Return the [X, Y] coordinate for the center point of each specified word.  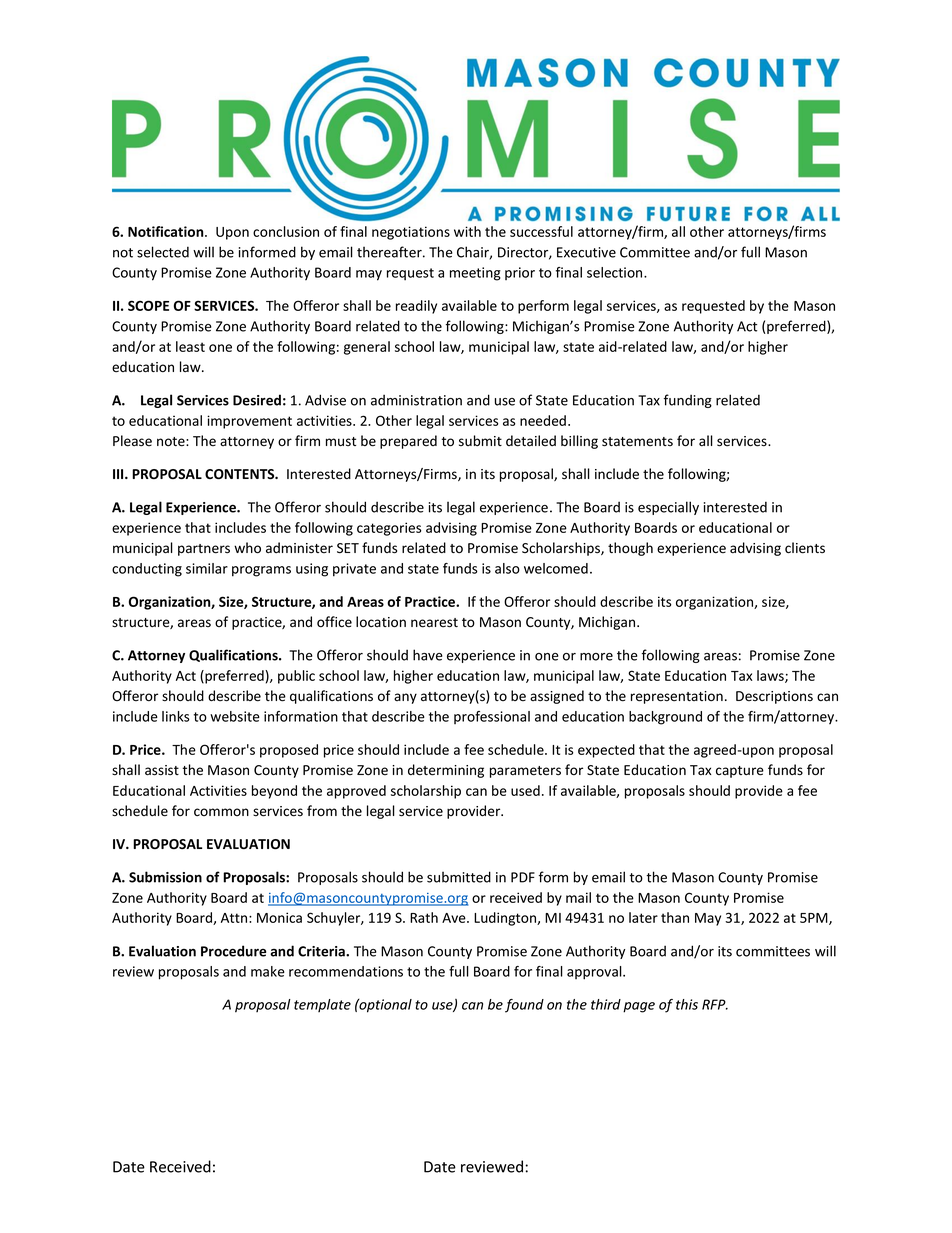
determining [446, 771]
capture [740, 772]
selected [163, 252]
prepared [408, 442]
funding [688, 401]
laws [771, 676]
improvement [249, 422]
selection [616, 272]
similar [207, 568]
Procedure [233, 951]
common [221, 812]
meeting [475, 274]
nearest [434, 623]
